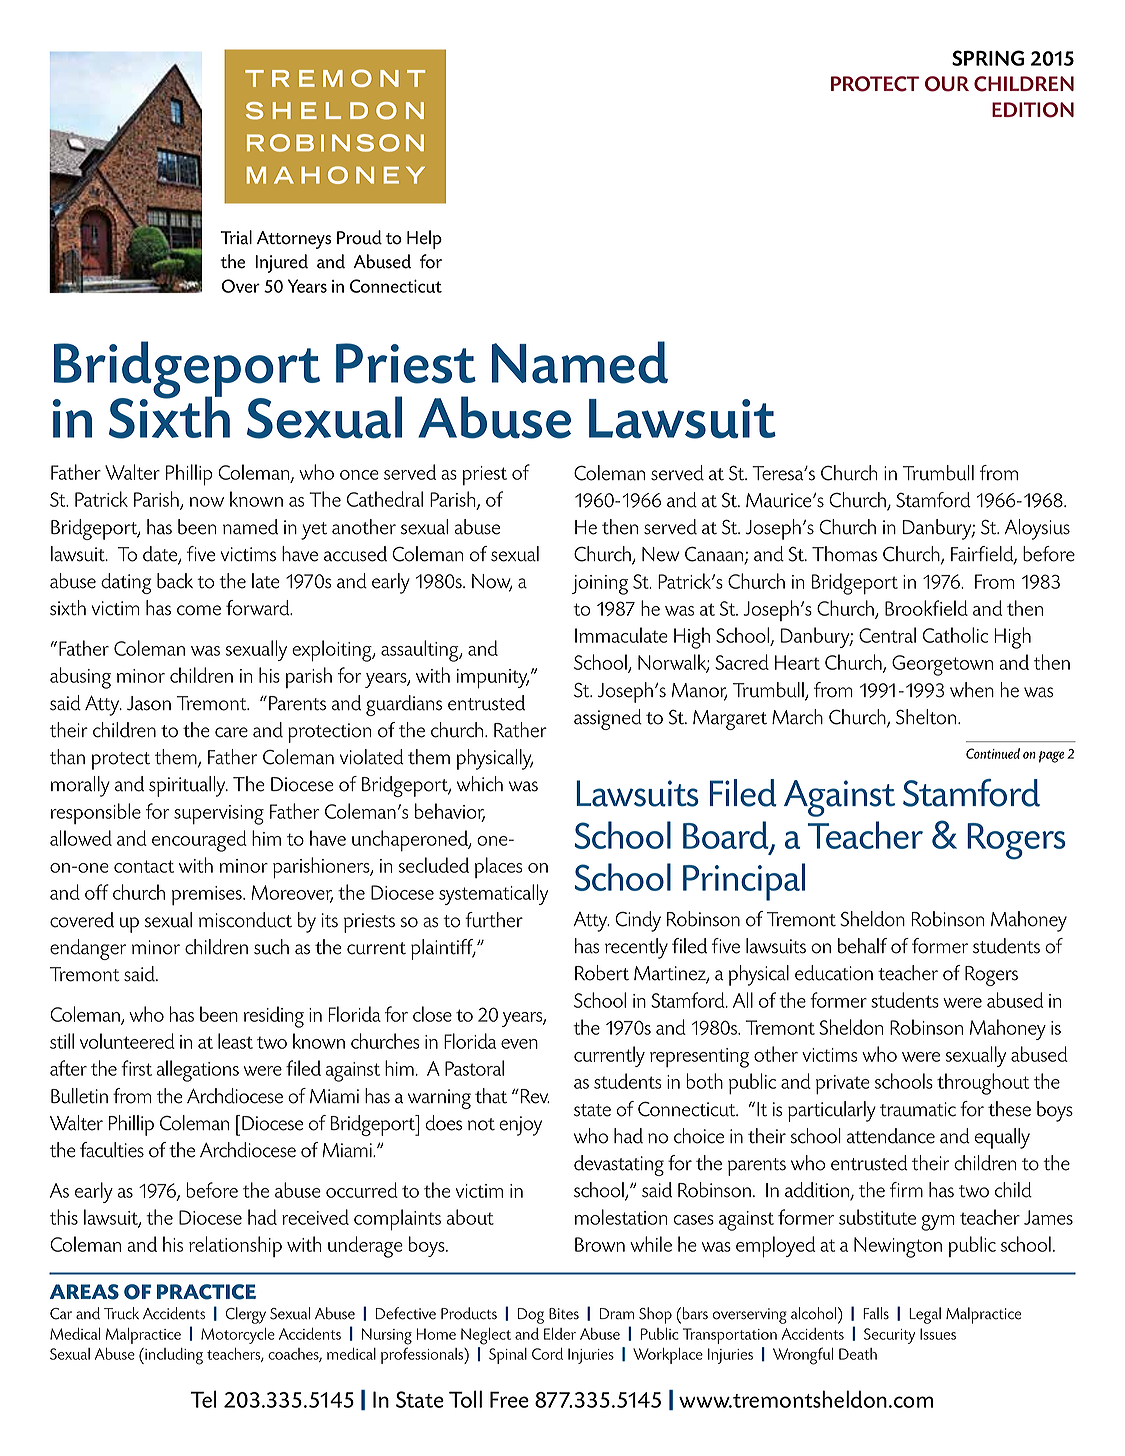 The height and width of the screenshot is (1456, 1125). What do you see at coordinates (938, 1334) in the screenshot?
I see `Issues` at bounding box center [938, 1334].
